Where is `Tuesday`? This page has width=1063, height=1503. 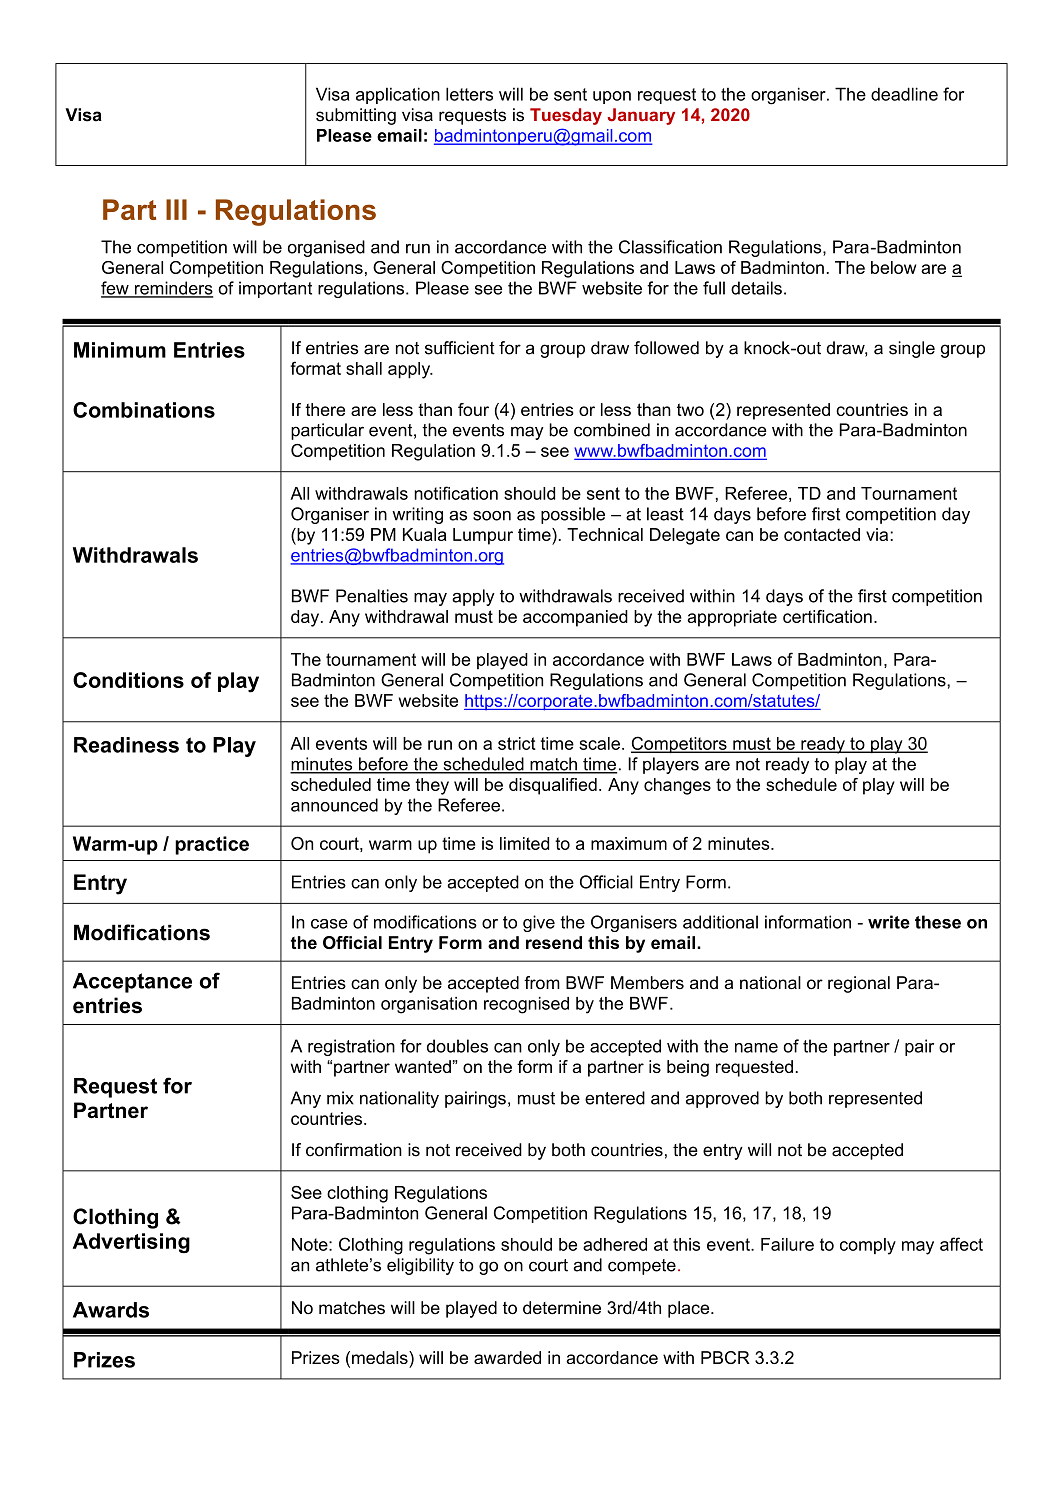
Tuesday is located at coordinates (566, 116).
